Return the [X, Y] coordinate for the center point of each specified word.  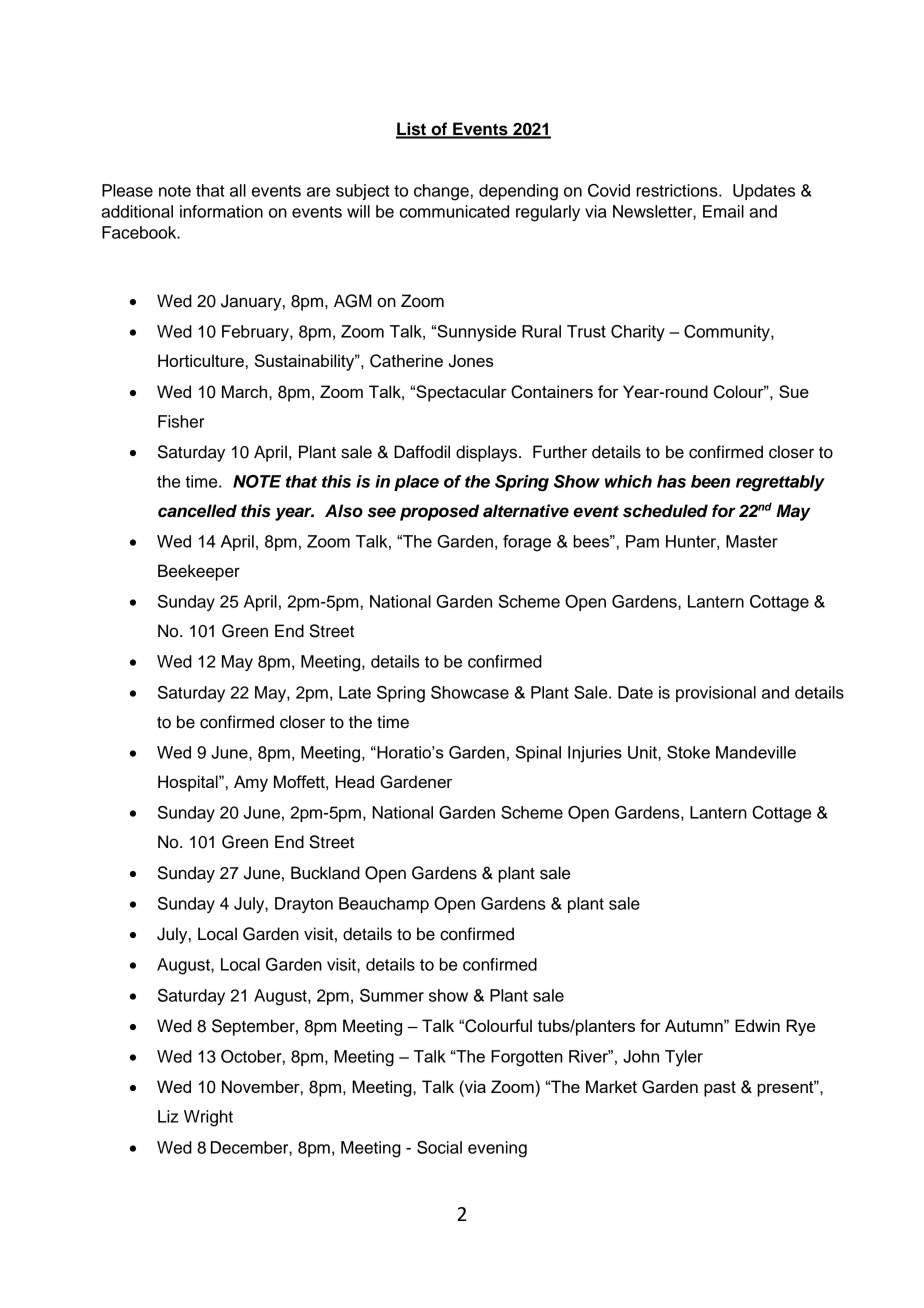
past [720, 1089]
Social [439, 1147]
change [441, 192]
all [238, 190]
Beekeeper [199, 572]
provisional [716, 694]
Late [355, 692]
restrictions [678, 190]
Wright [208, 1118]
